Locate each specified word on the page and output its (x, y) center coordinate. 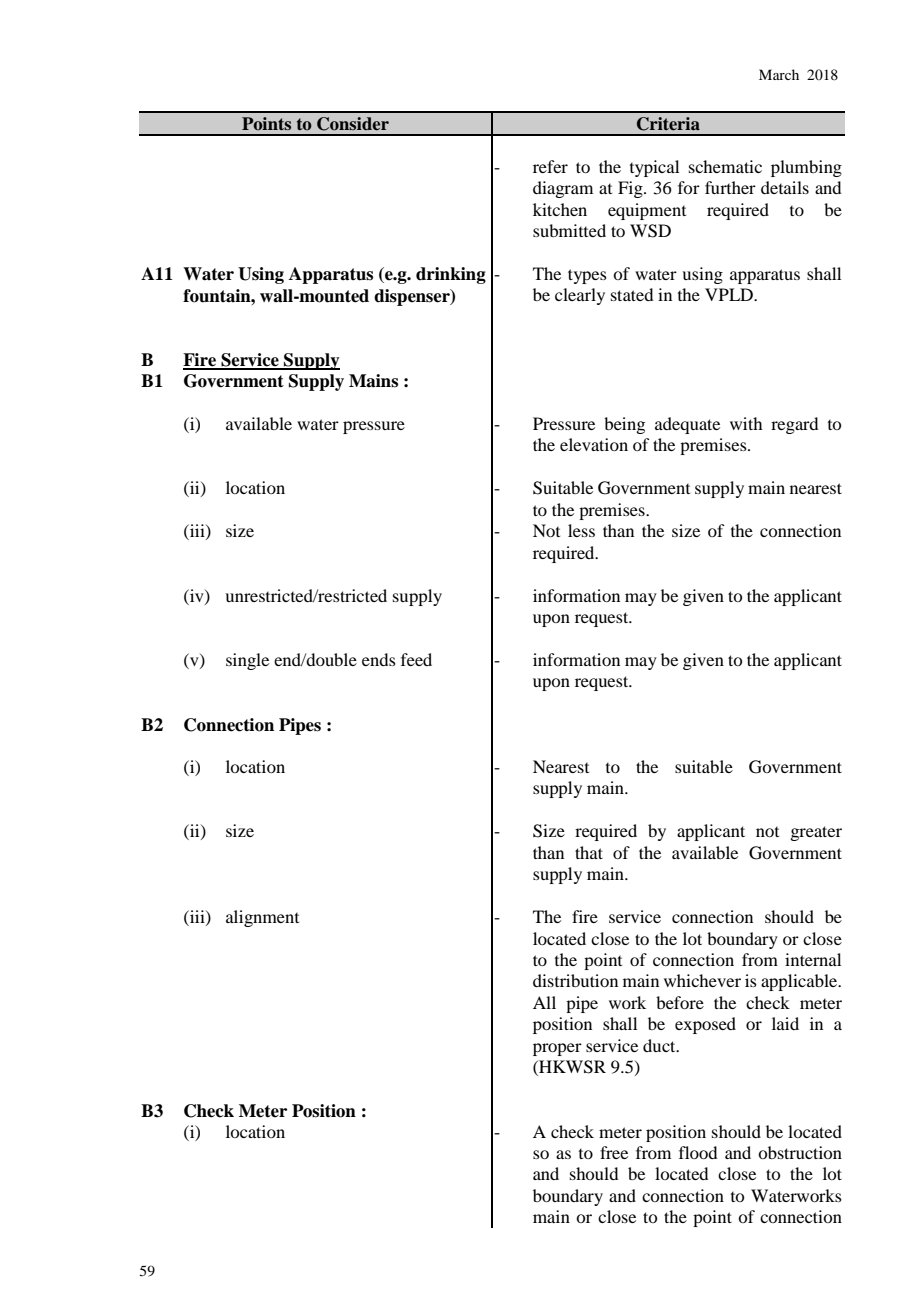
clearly (580, 296)
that (589, 852)
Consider (353, 124)
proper (557, 1049)
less (581, 530)
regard (794, 425)
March (779, 74)
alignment (262, 918)
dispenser (413, 297)
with (746, 423)
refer (550, 166)
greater (816, 833)
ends (379, 659)
